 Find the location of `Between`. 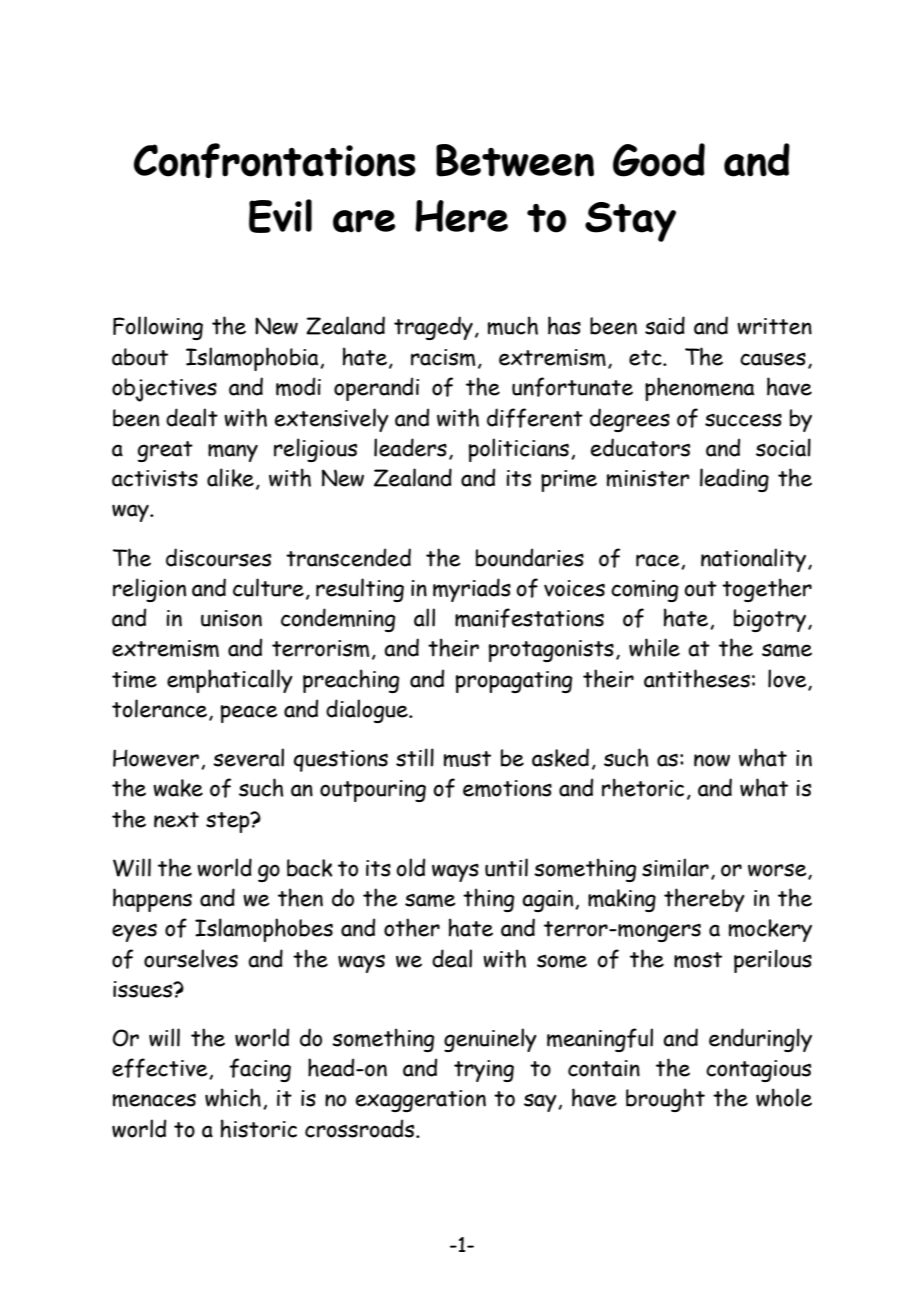

Between is located at coordinates (515, 160).
